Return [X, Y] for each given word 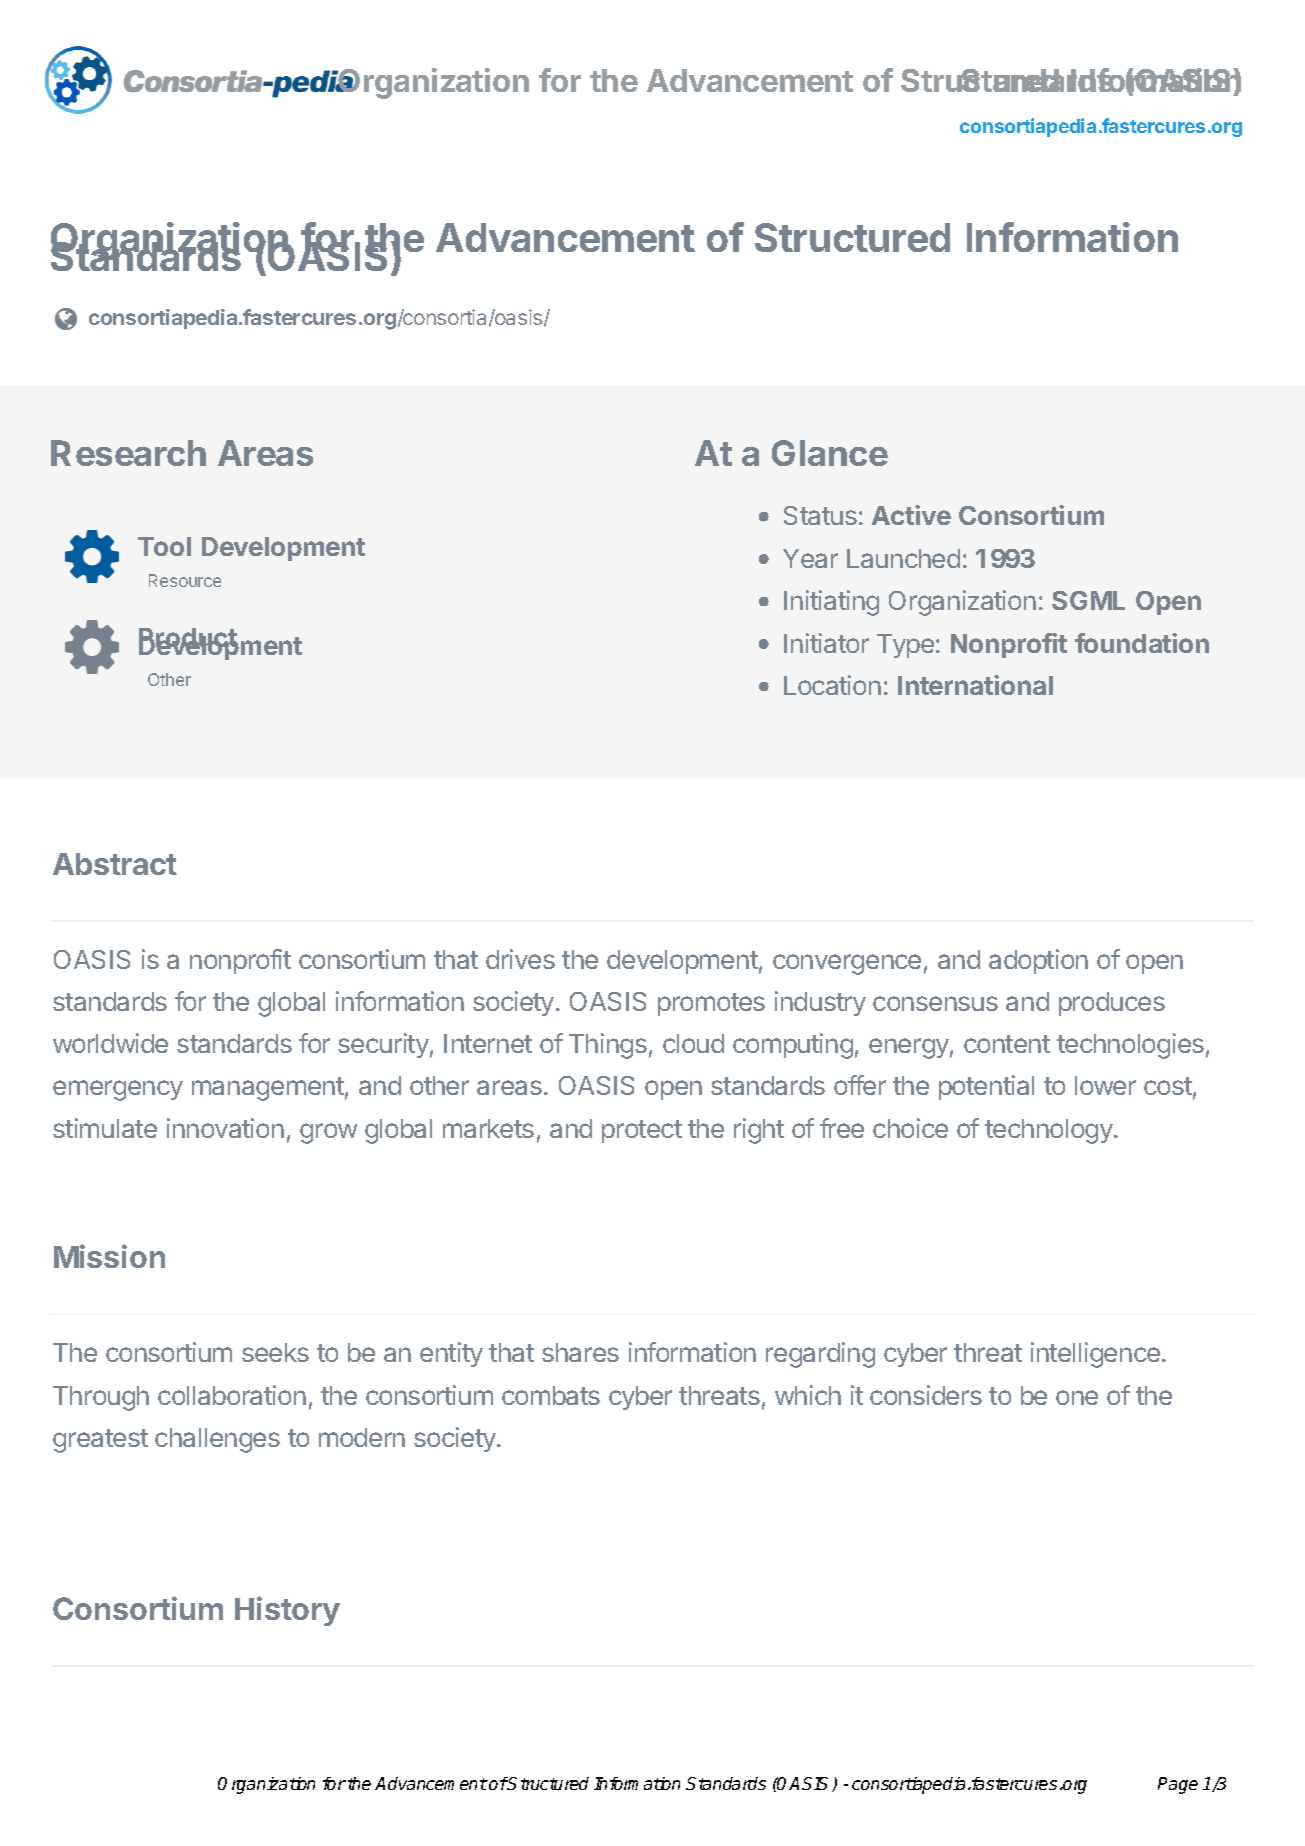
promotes [711, 1004]
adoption [1038, 961]
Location [832, 685]
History [287, 1611]
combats [551, 1395]
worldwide [110, 1043]
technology [1050, 1131]
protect [642, 1131]
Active [911, 515]
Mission [109, 1256]
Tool [164, 546]
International [975, 685]
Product [189, 639]
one [1077, 1397]
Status [820, 515]
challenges [217, 1440]
